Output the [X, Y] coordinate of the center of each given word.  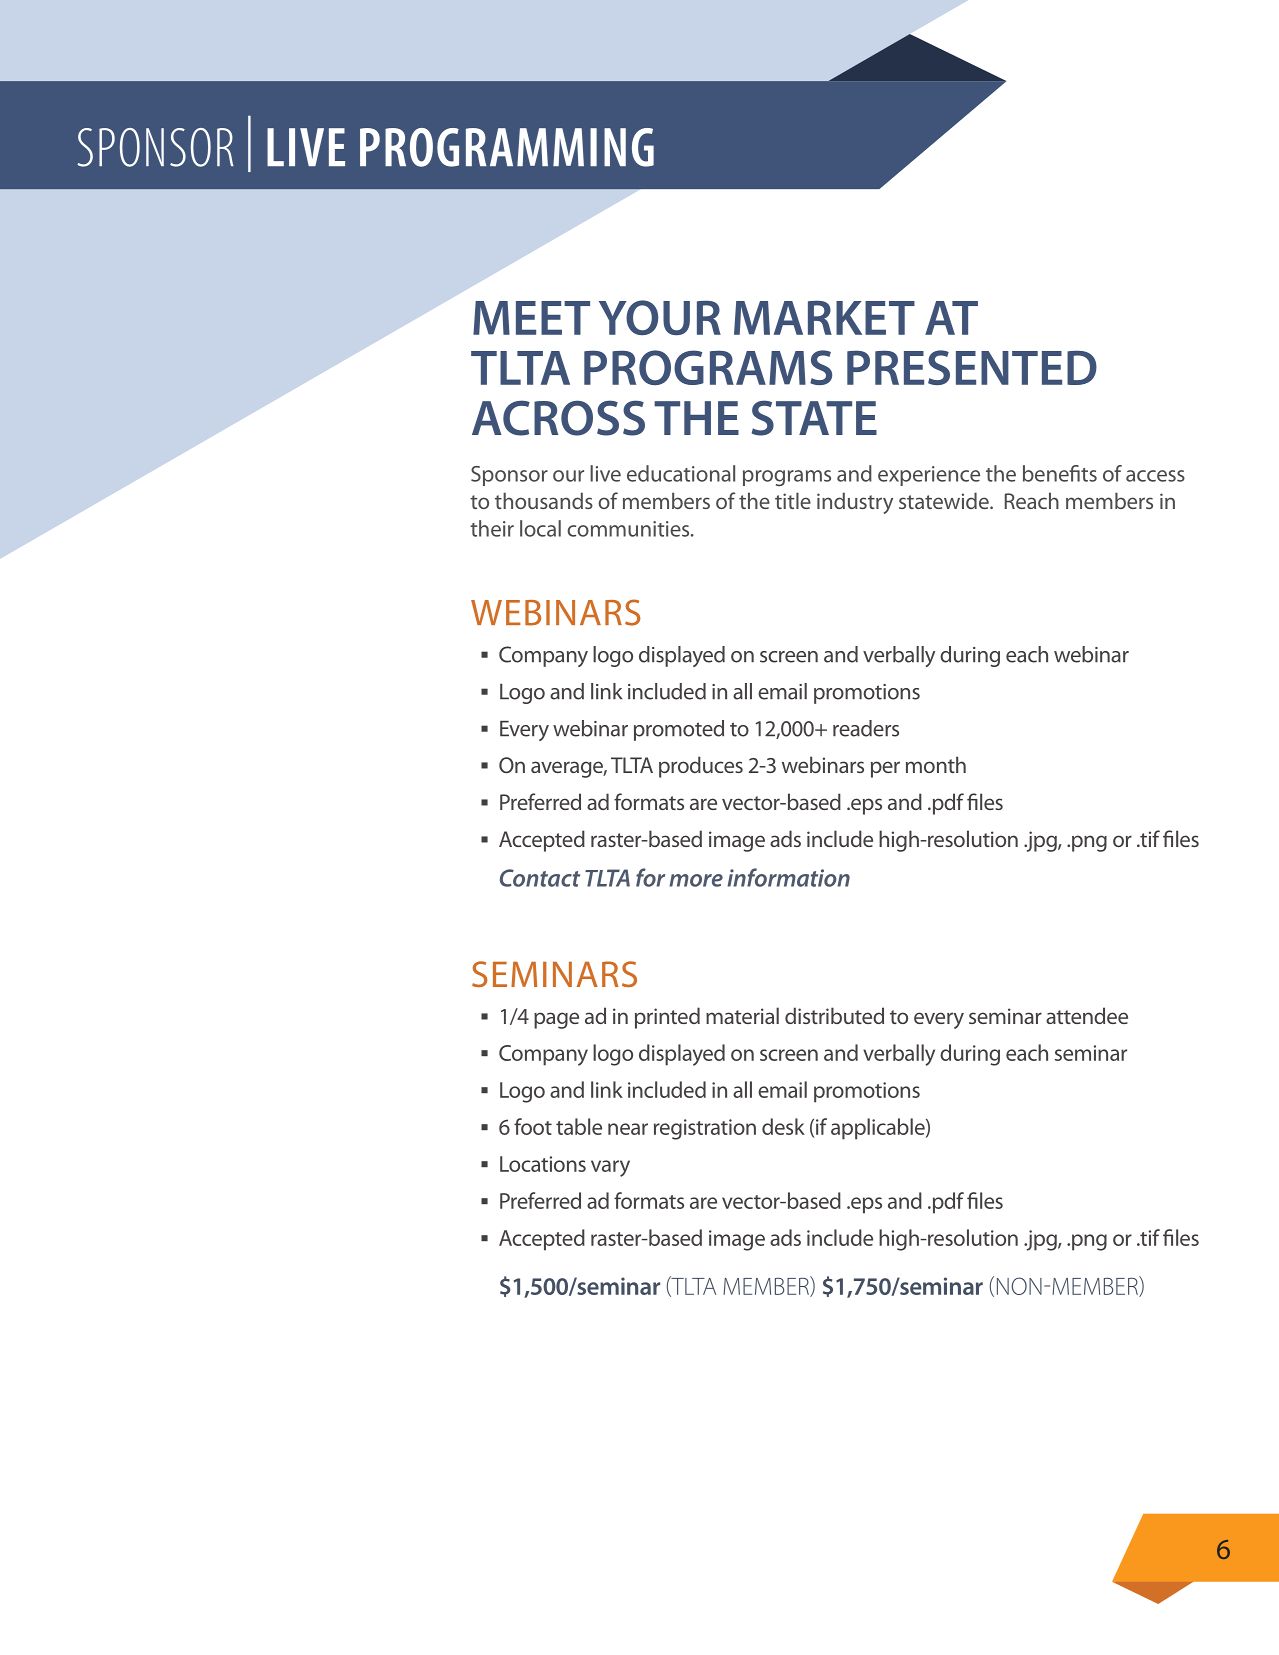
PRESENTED [972, 367]
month [936, 764]
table [579, 1126]
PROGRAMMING [507, 147]
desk [783, 1126]
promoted [679, 730]
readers [866, 728]
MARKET [824, 317]
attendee [1087, 1015]
